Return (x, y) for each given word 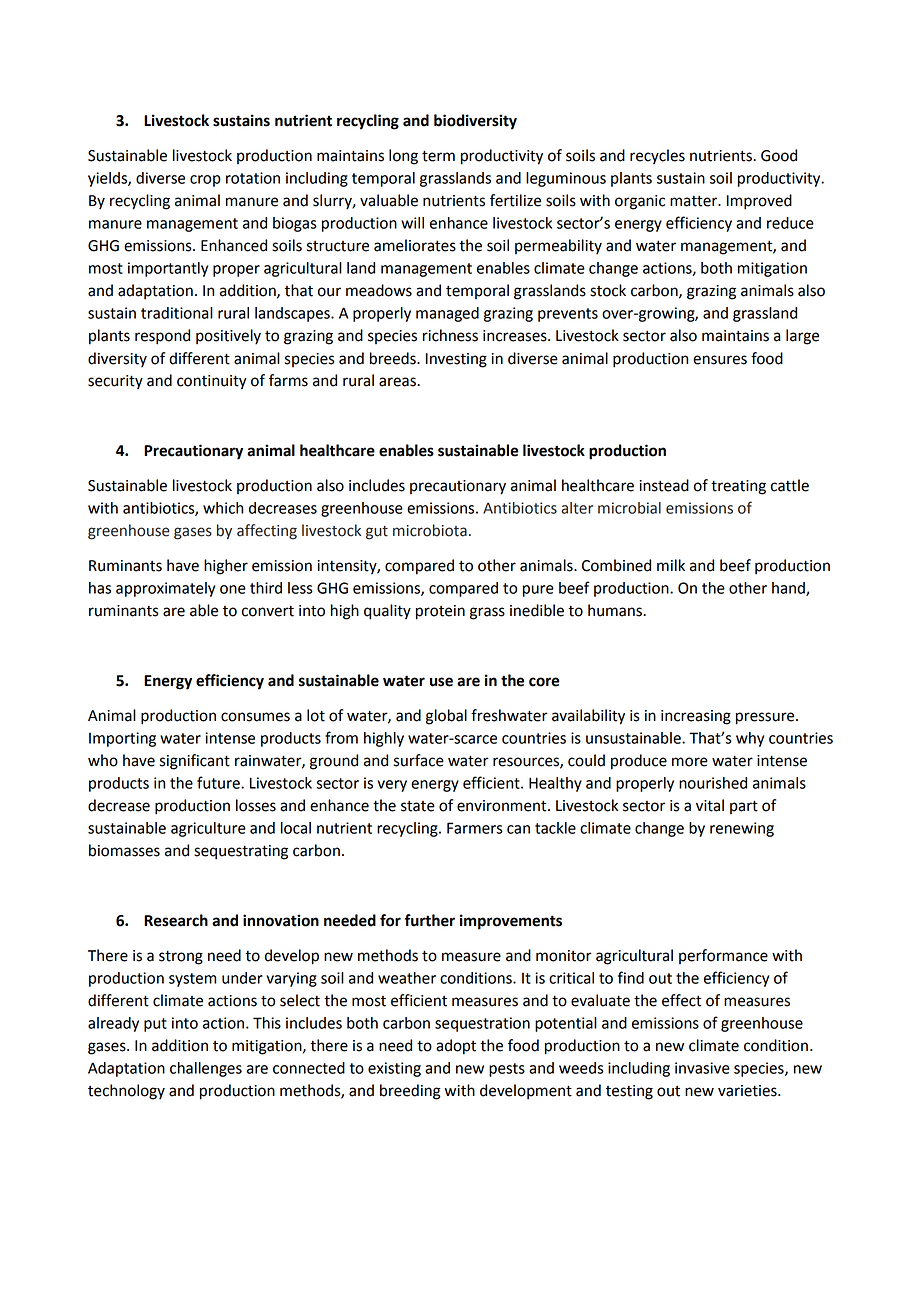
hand (789, 589)
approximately (165, 589)
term (438, 156)
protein (440, 612)
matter (695, 201)
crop (205, 181)
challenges (206, 1069)
